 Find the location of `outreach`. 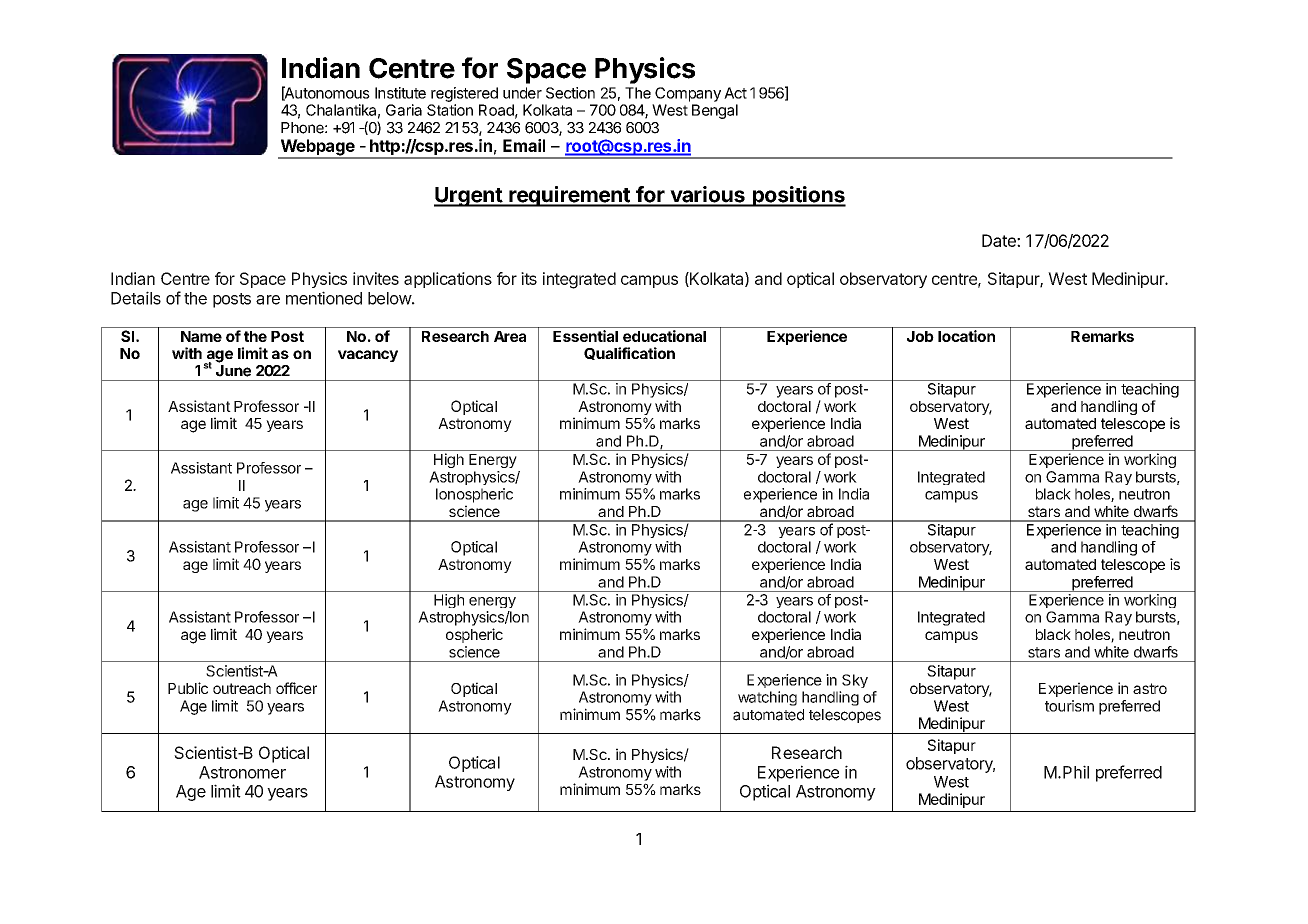

outreach is located at coordinates (242, 688).
